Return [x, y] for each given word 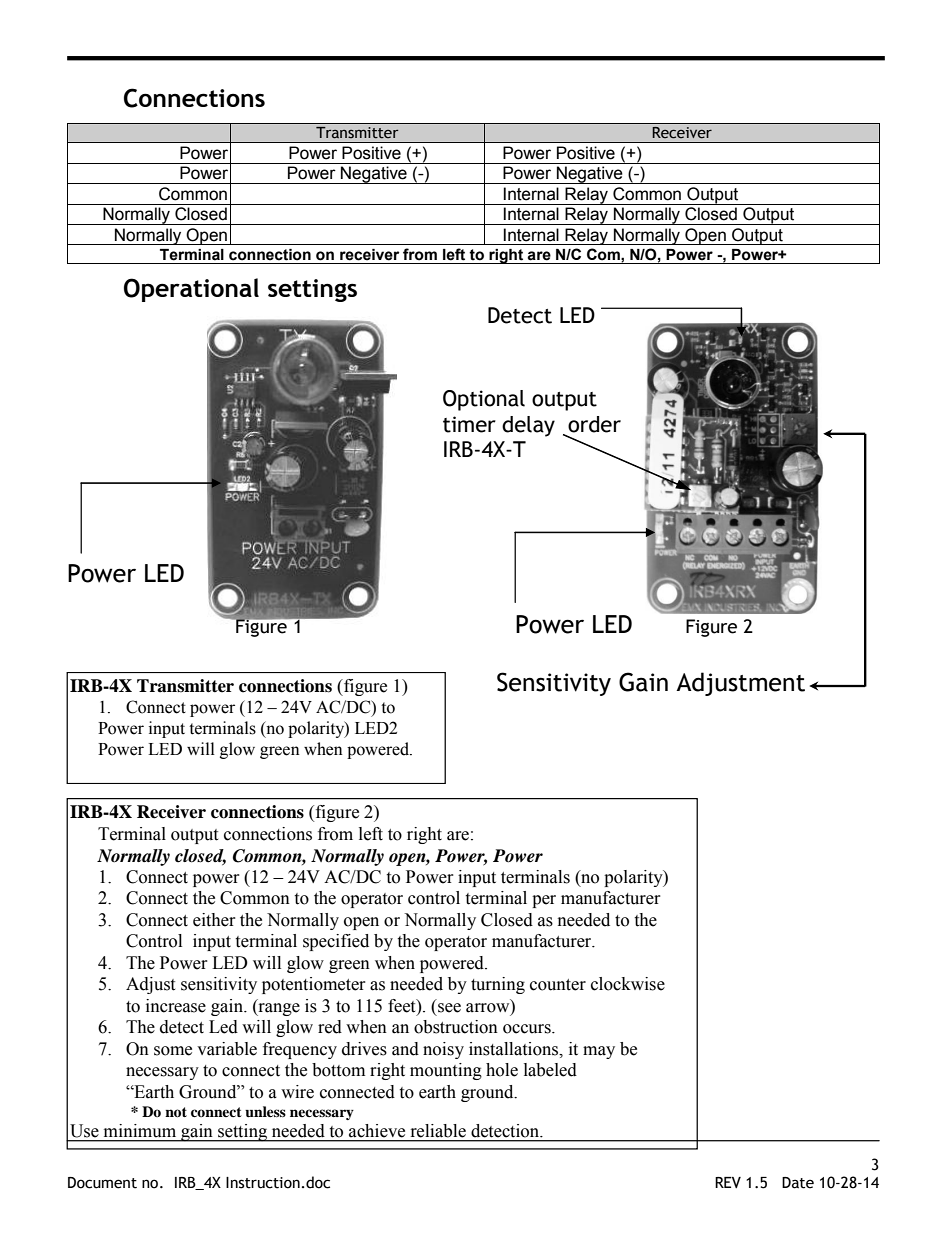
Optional [484, 400]
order [594, 424]
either [214, 920]
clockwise [628, 984]
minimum [140, 1130]
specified [336, 942]
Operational [191, 290]
